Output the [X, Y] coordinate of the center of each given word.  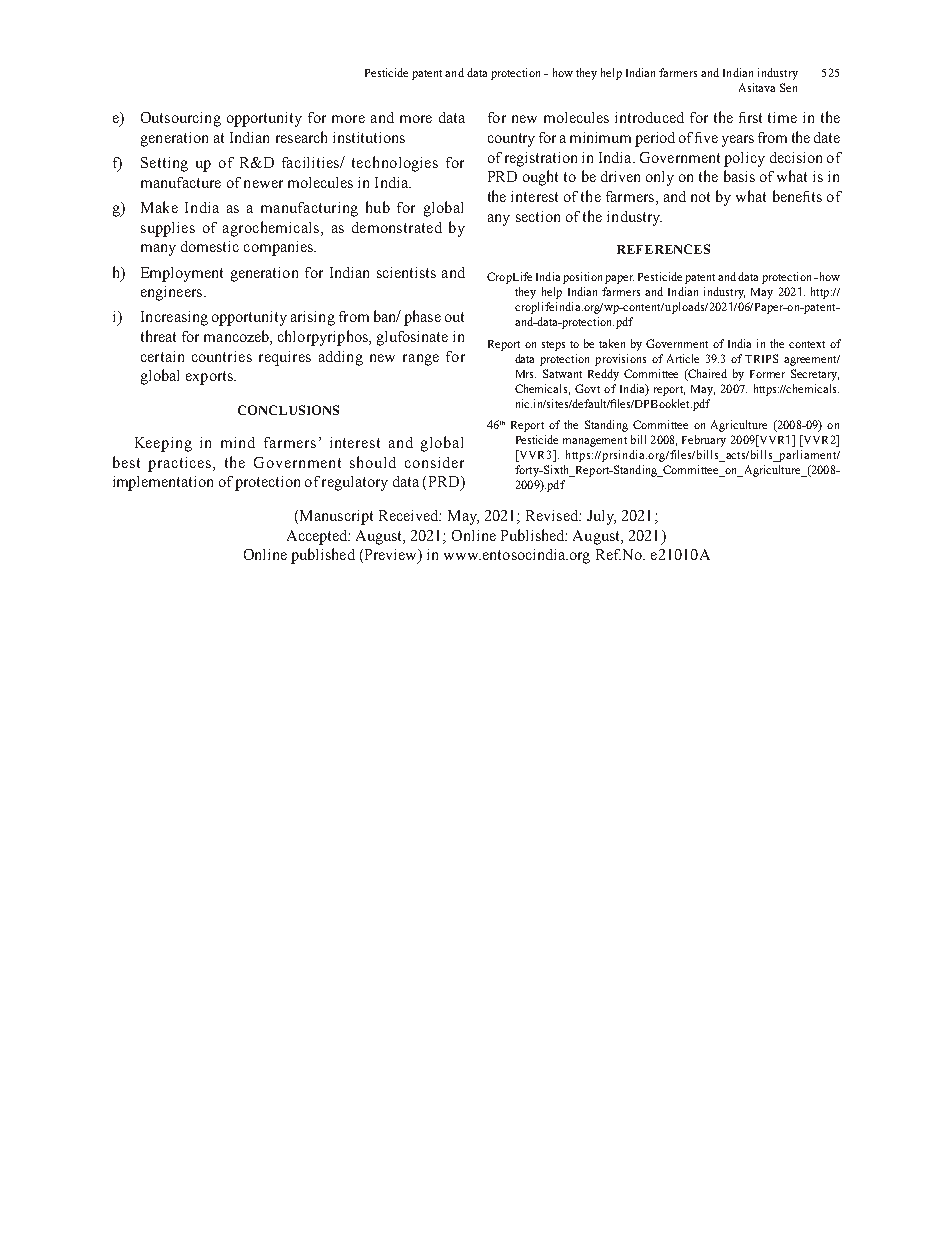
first [750, 117]
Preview [391, 556]
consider [434, 462]
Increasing [174, 318]
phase [422, 318]
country [511, 140]
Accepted [318, 537]
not [700, 197]
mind [238, 442]
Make [159, 207]
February [704, 441]
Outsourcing [181, 119]
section [538, 216]
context [807, 344]
